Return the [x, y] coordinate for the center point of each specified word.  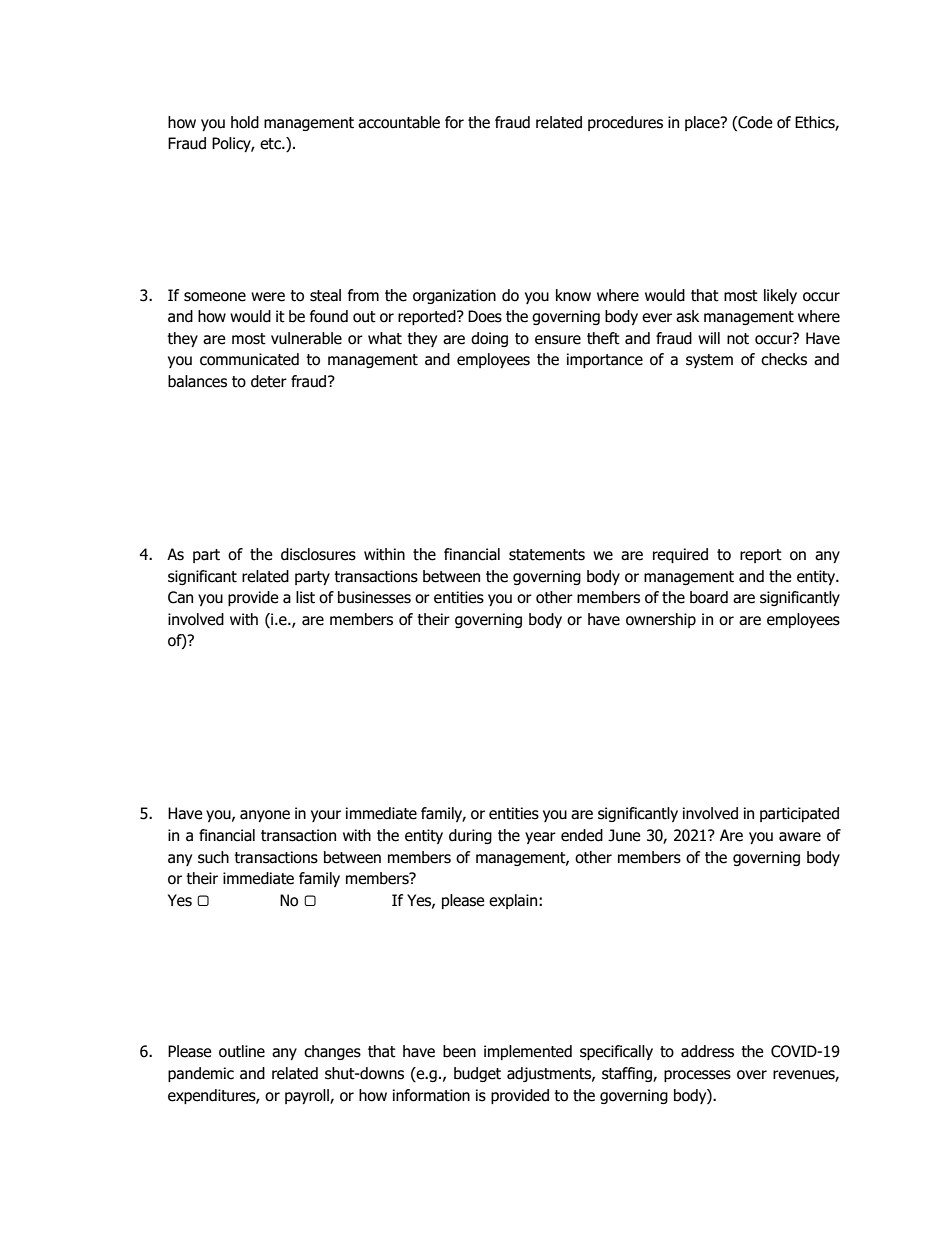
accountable [399, 122]
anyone [265, 816]
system [709, 361]
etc [271, 144]
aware [800, 837]
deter [269, 381]
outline [242, 1051]
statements [547, 555]
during [470, 836]
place [703, 123]
